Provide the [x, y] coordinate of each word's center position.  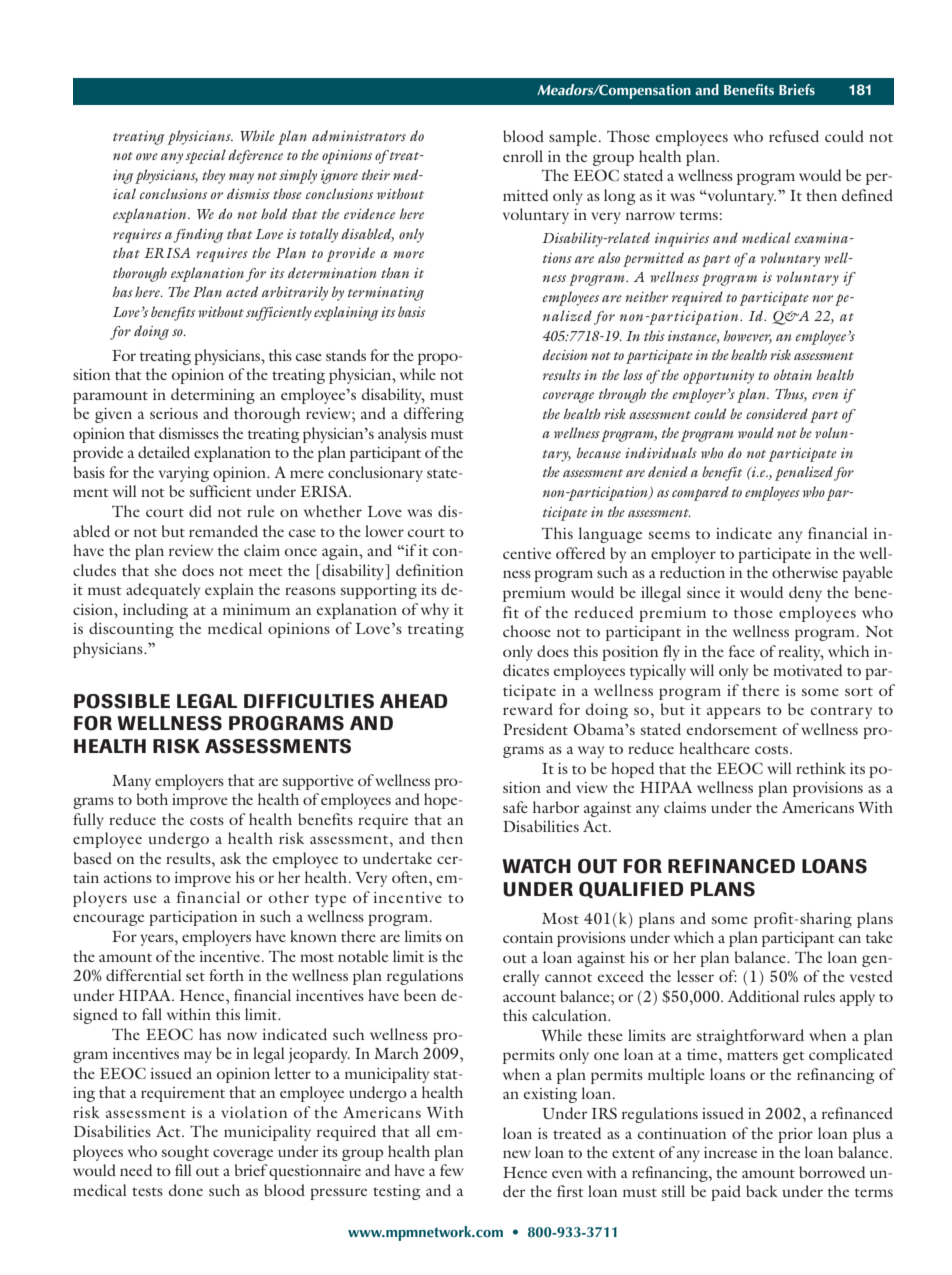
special [205, 156]
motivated [808, 670]
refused [794, 136]
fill [183, 1170]
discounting [131, 630]
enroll [523, 156]
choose [527, 631]
